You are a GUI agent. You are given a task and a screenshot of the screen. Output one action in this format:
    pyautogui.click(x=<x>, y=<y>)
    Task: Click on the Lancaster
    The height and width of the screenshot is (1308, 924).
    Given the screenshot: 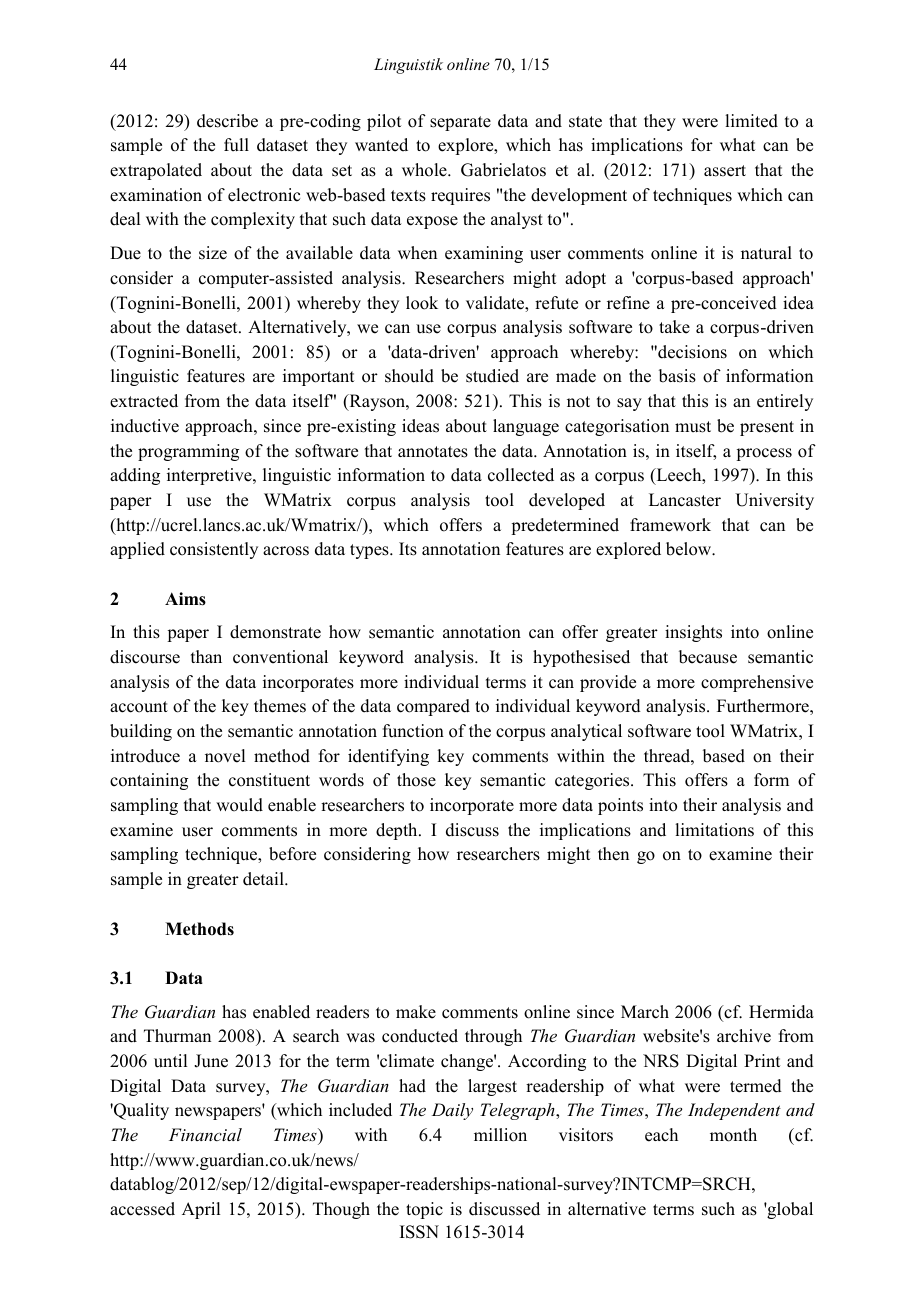 What is the action you would take?
    pyautogui.click(x=685, y=500)
